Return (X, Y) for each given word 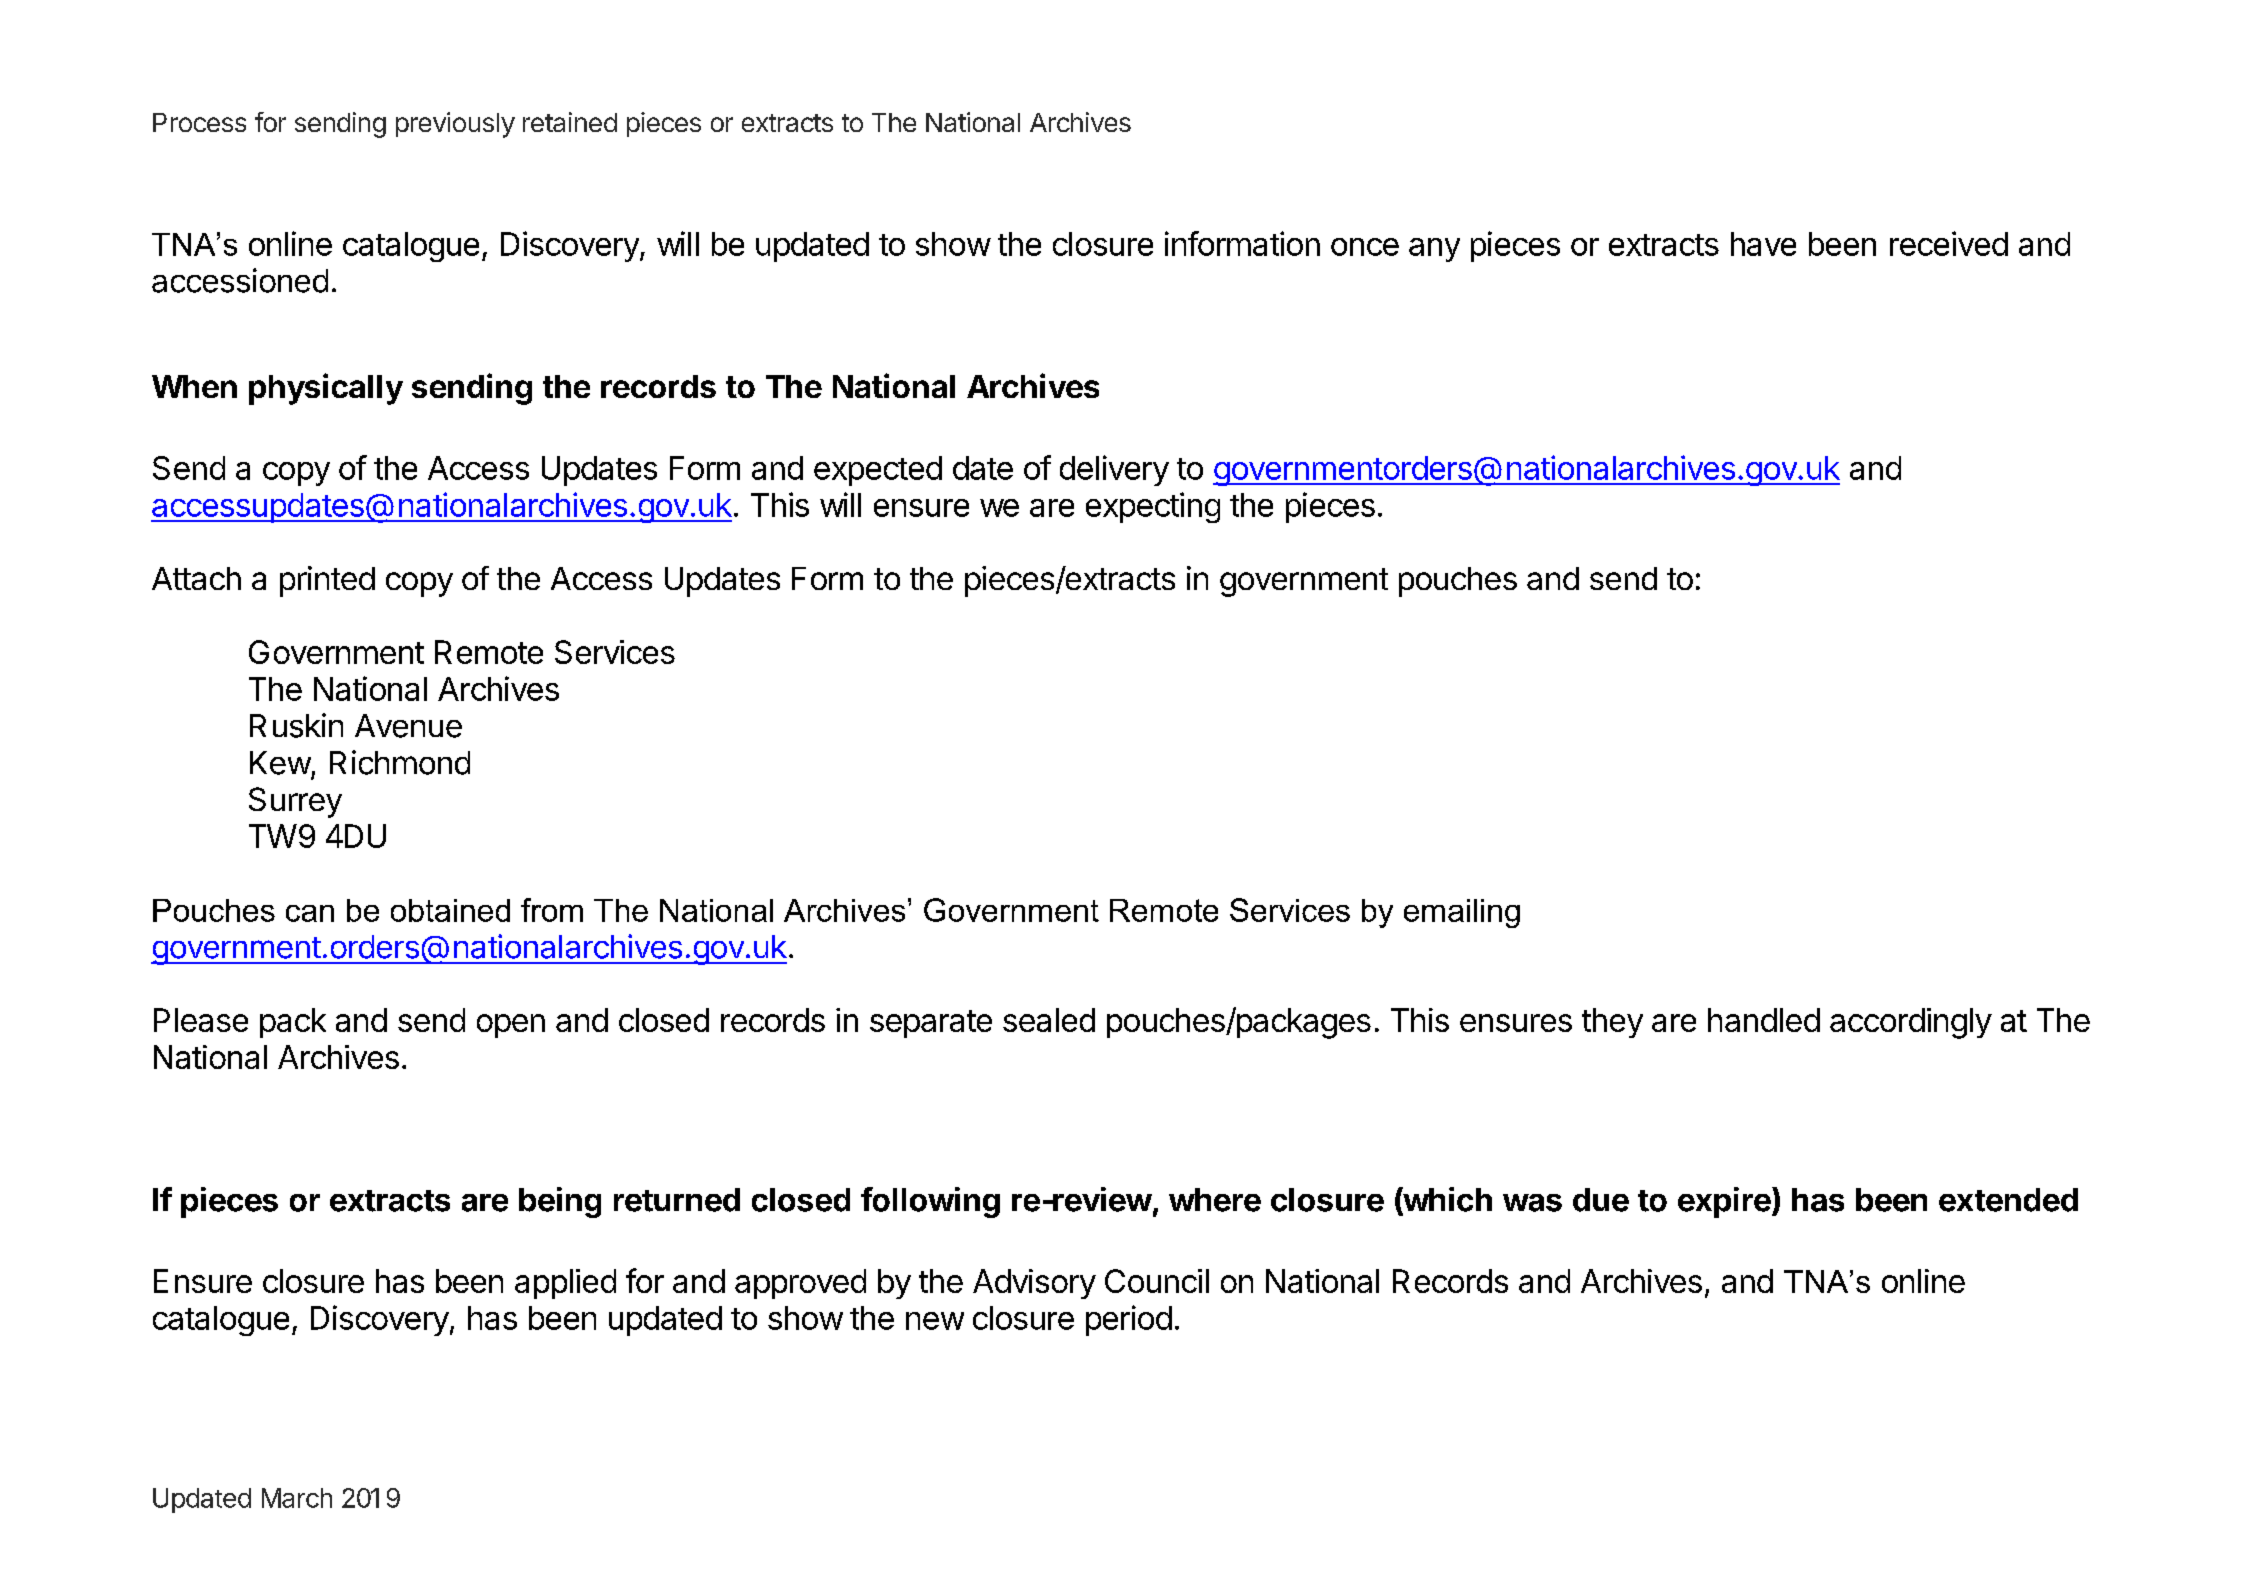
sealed (1049, 1020)
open (511, 1026)
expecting (1153, 507)
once (1365, 247)
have (1763, 244)
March (297, 1498)
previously (455, 125)
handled (1764, 1020)
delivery (1114, 470)
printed (327, 581)
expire (1724, 1202)
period (1129, 1320)
